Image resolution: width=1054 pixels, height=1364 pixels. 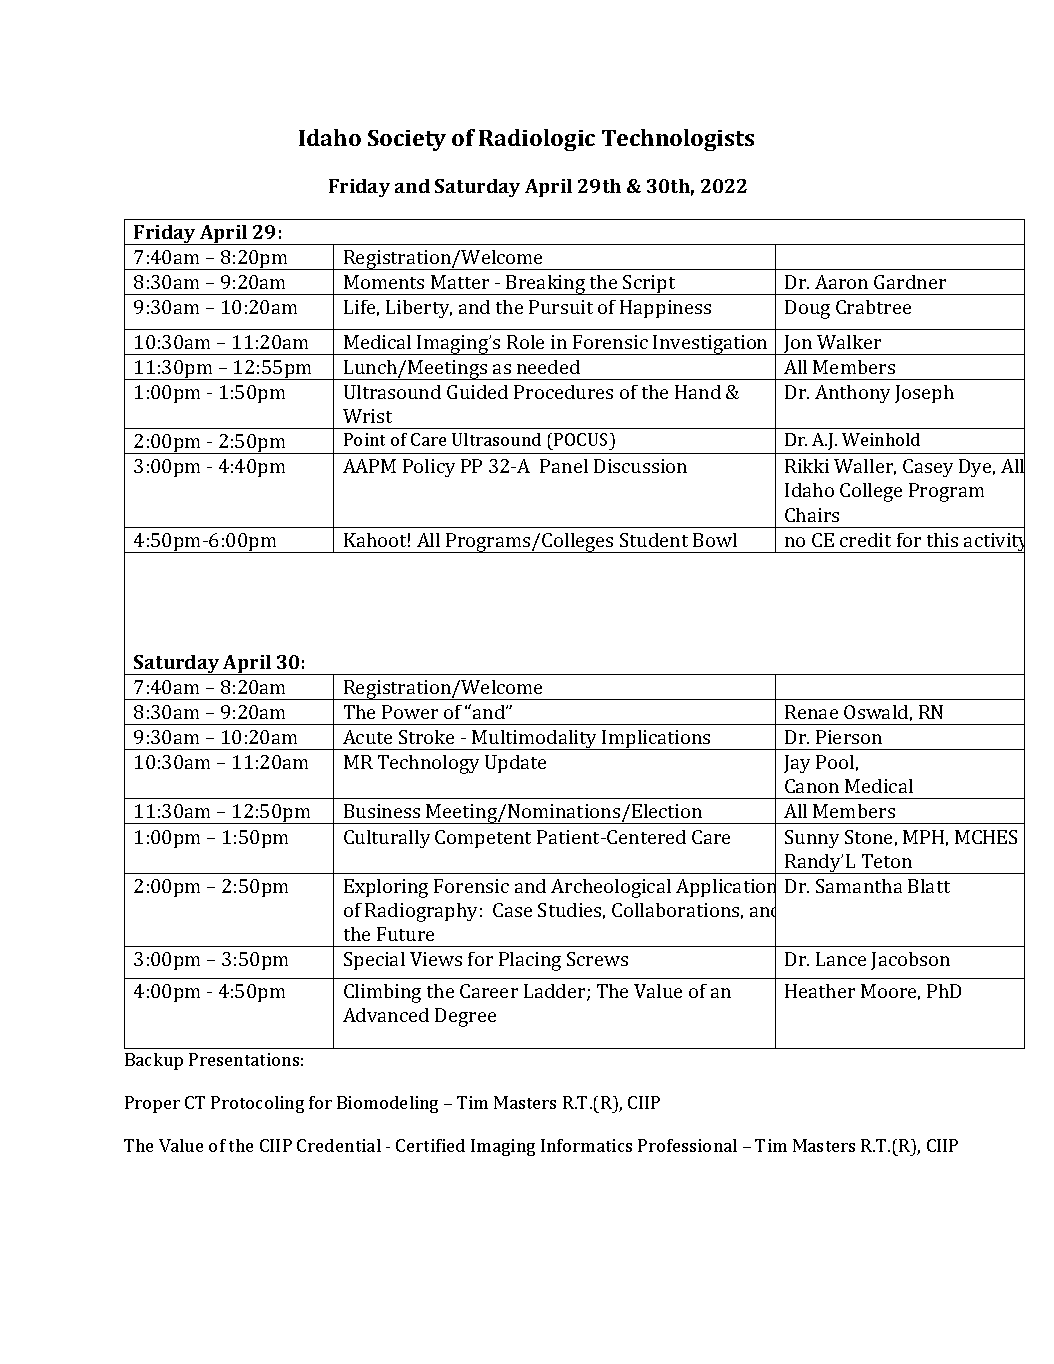 I want to click on Proper, so click(x=152, y=1104).
